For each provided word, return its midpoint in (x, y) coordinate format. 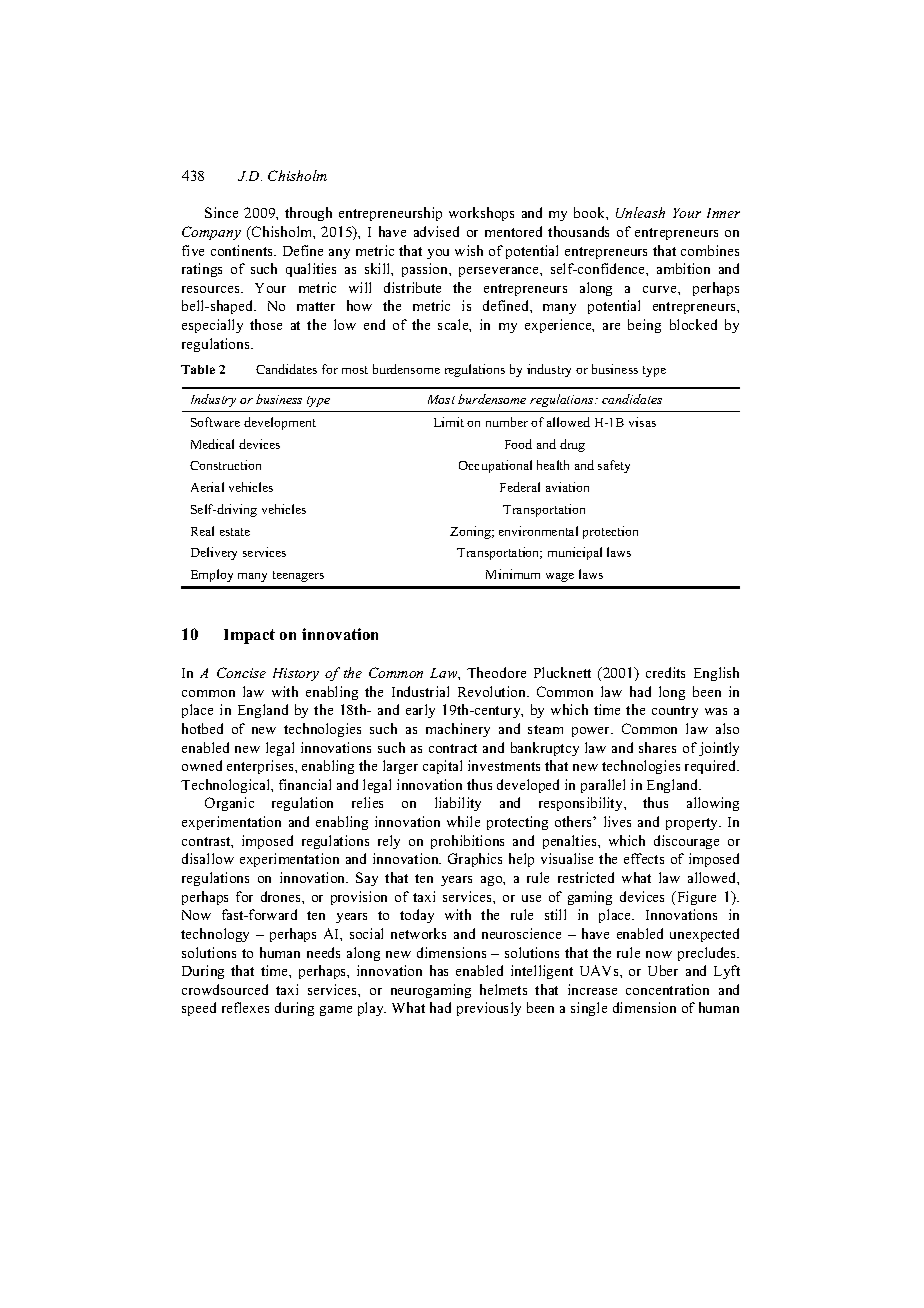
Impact (249, 636)
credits (665, 672)
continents (243, 250)
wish (469, 250)
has (439, 970)
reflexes (245, 1007)
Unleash (640, 212)
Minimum (513, 574)
